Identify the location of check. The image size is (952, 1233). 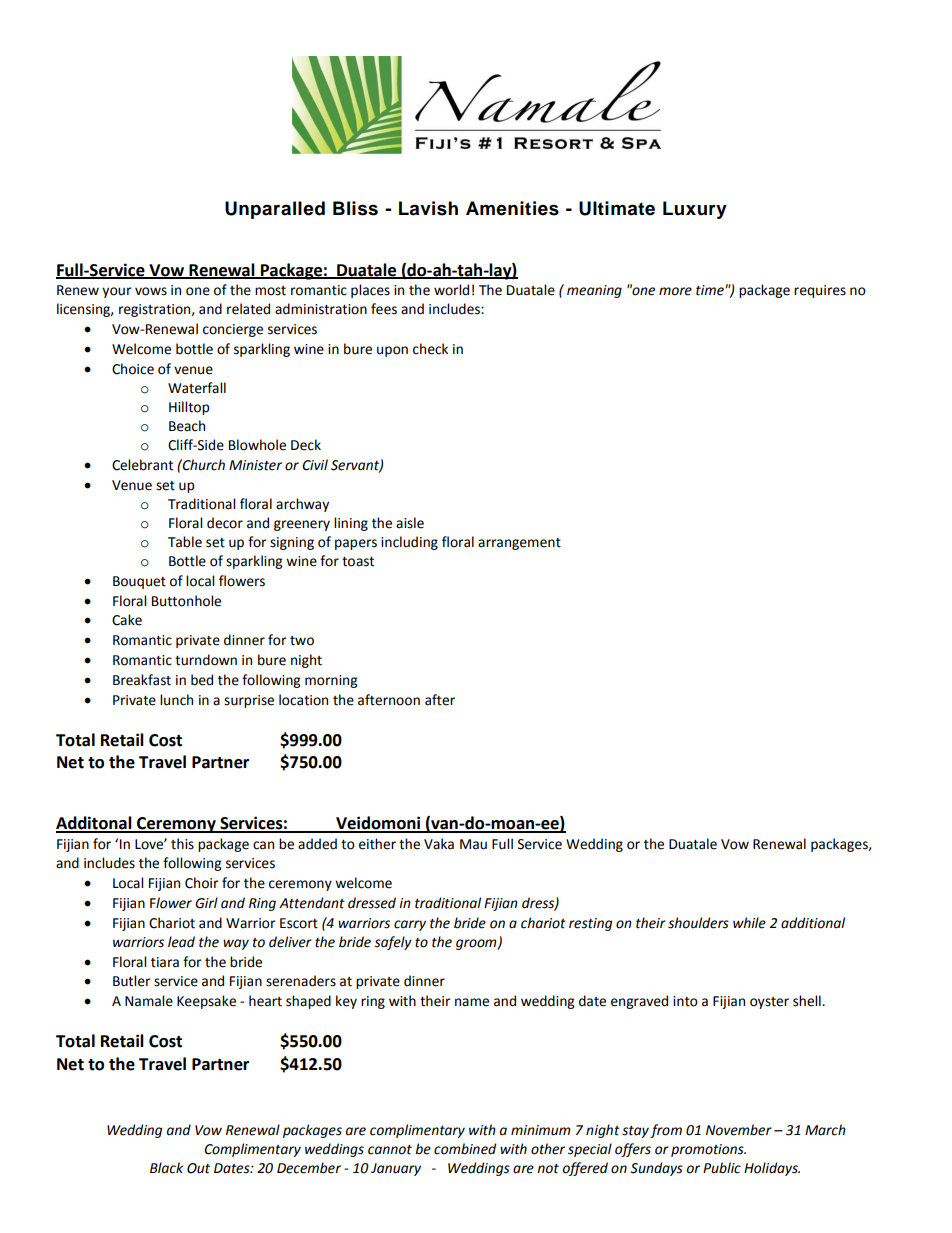
(430, 349).
